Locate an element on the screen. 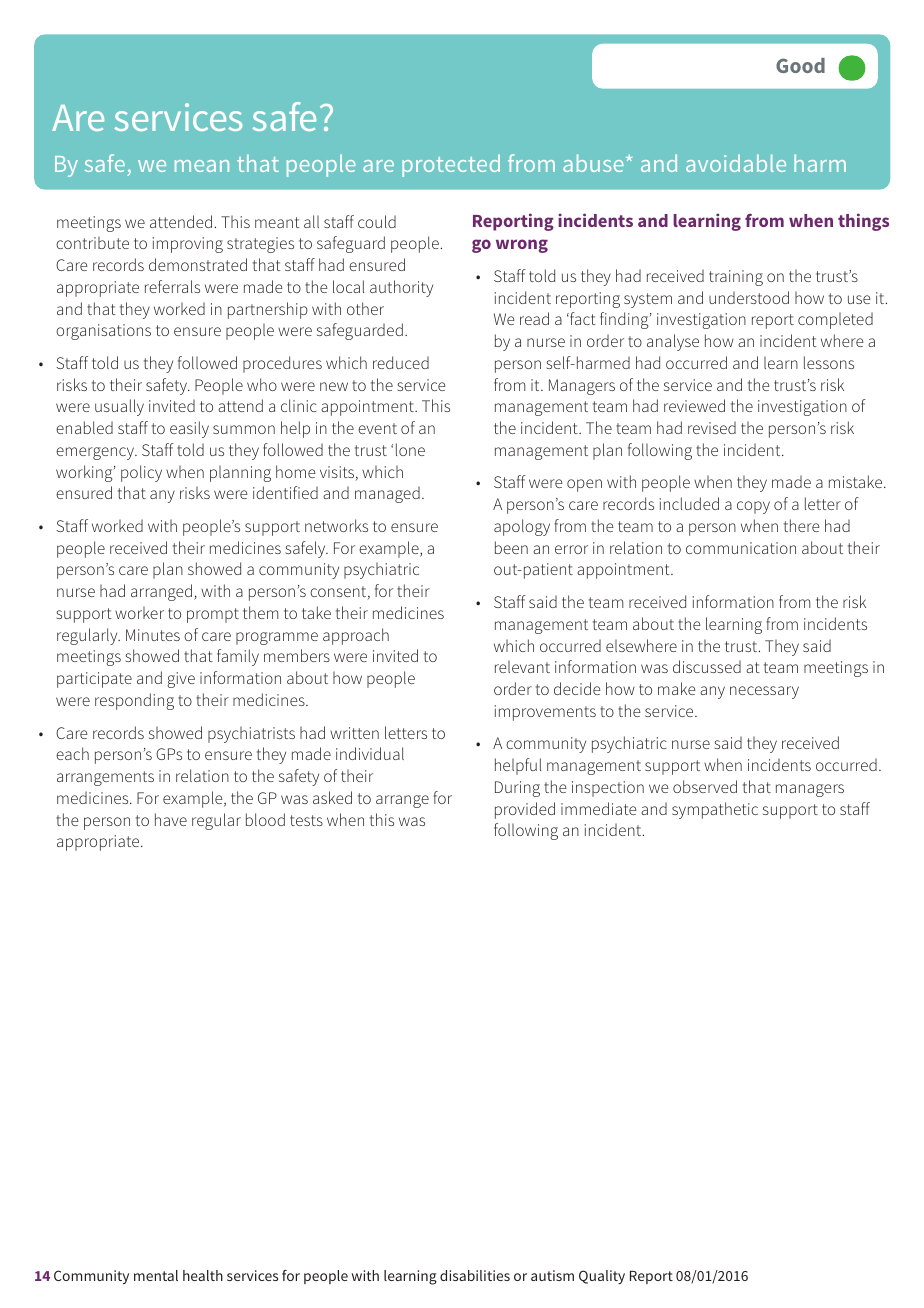 This screenshot has height=1308, width=924. protected is located at coordinates (451, 165).
